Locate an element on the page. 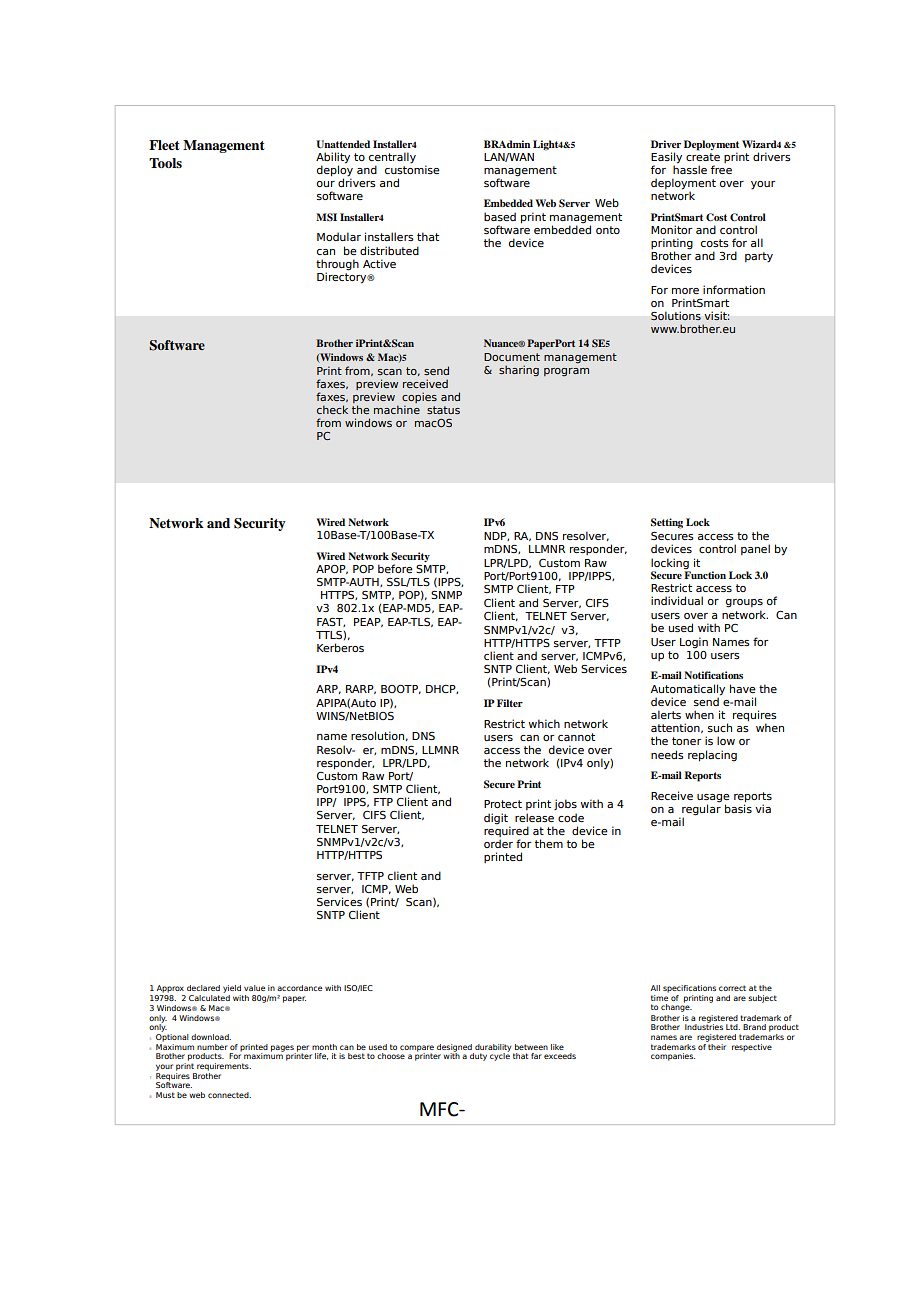 Image resolution: width=924 pixels, height=1308 pixels. check is located at coordinates (332, 409).
